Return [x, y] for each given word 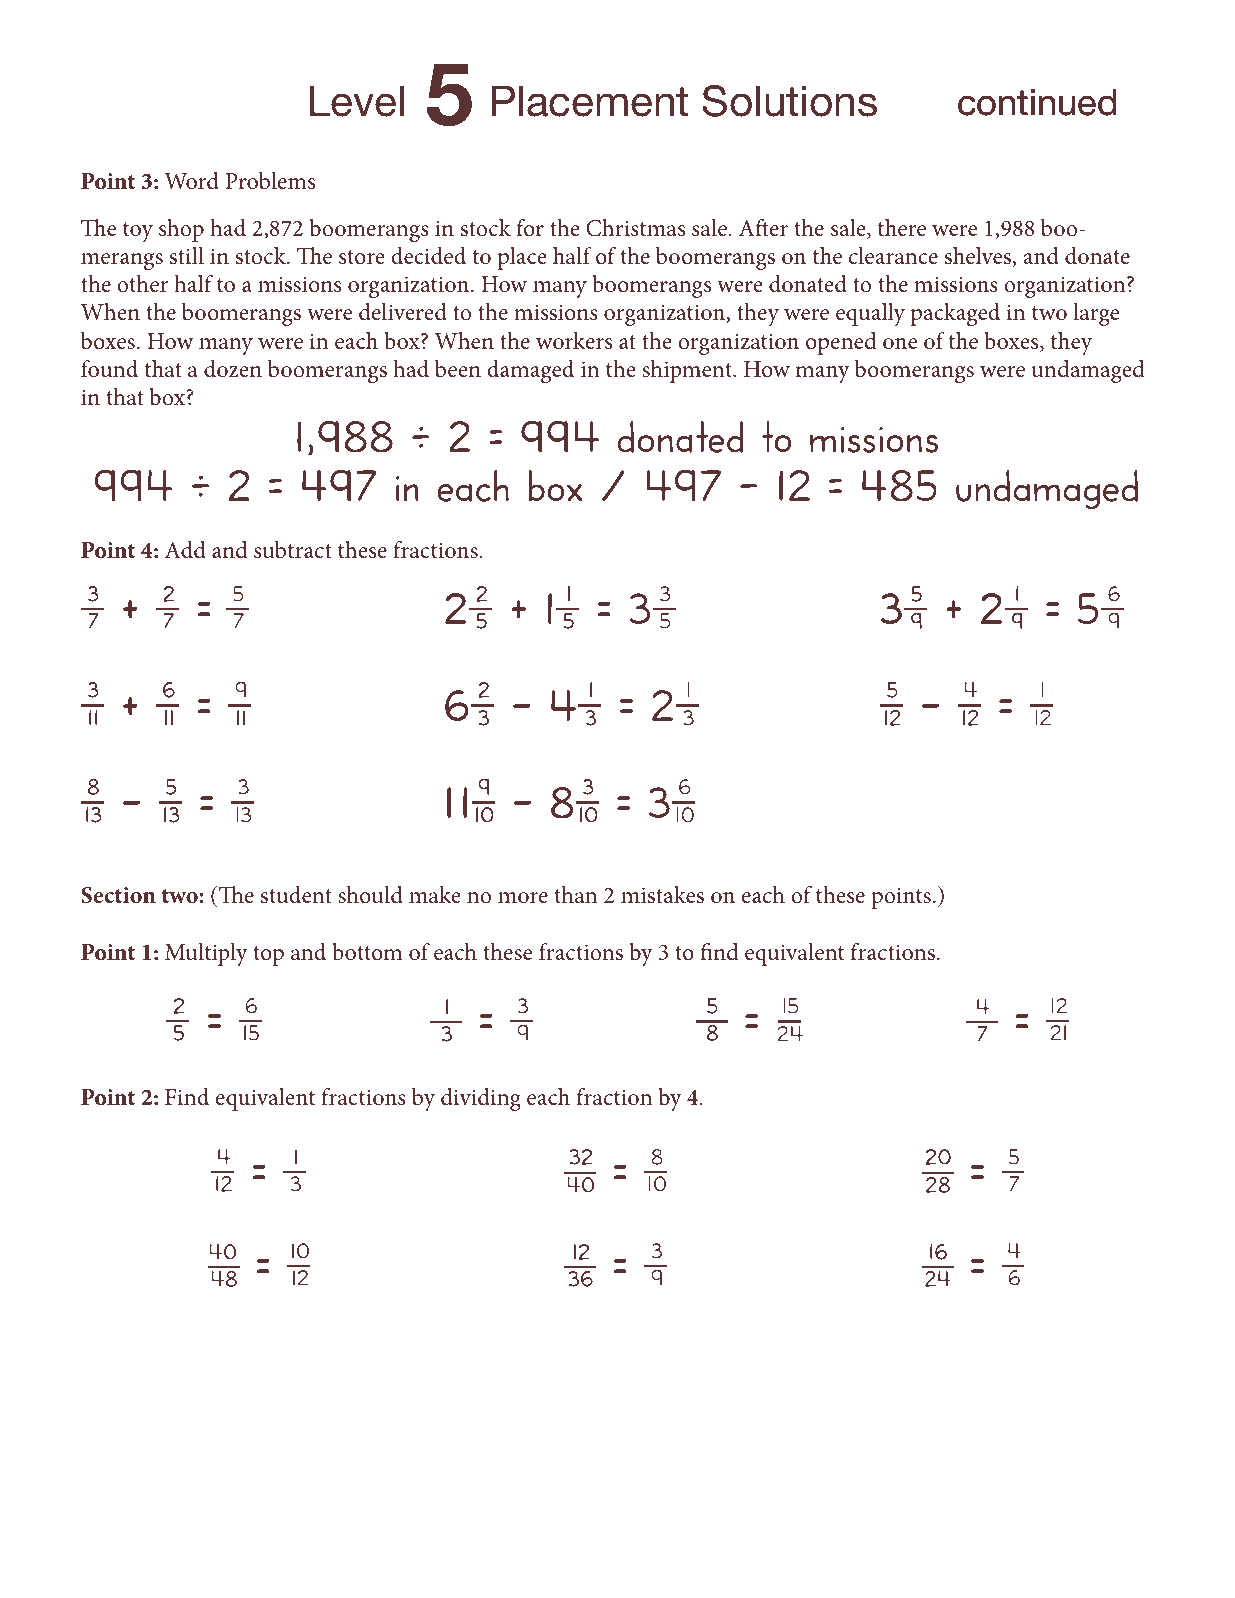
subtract [293, 550]
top [268, 956]
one [900, 344]
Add [185, 550]
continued [1037, 102]
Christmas [635, 228]
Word [191, 181]
